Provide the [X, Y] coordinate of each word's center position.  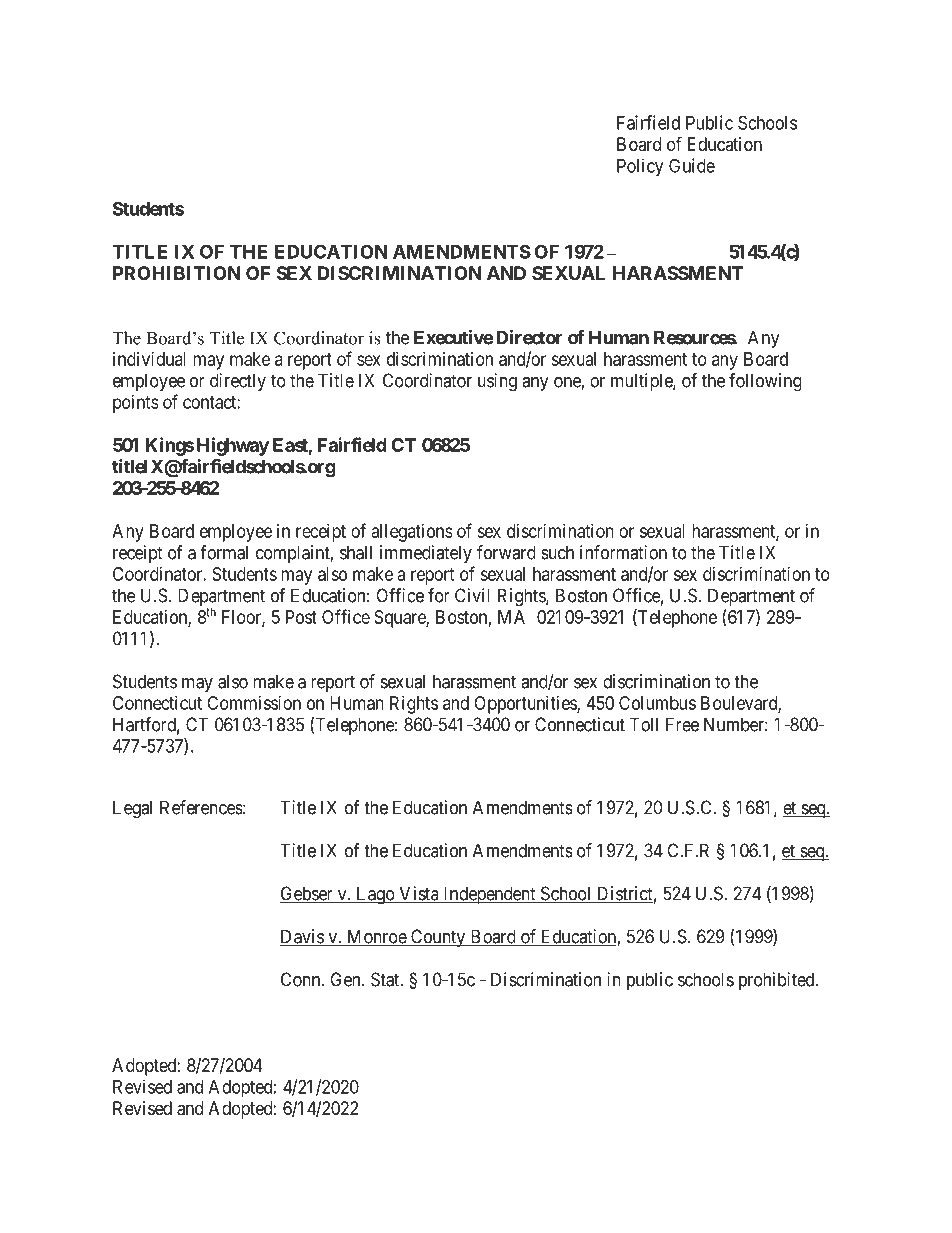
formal [224, 552]
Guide [692, 165]
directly [238, 382]
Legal [132, 809]
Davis [302, 937]
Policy [640, 167]
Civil [472, 595]
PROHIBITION [177, 273]
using [497, 382]
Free [682, 724]
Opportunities [526, 705]
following [765, 382]
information [623, 552]
